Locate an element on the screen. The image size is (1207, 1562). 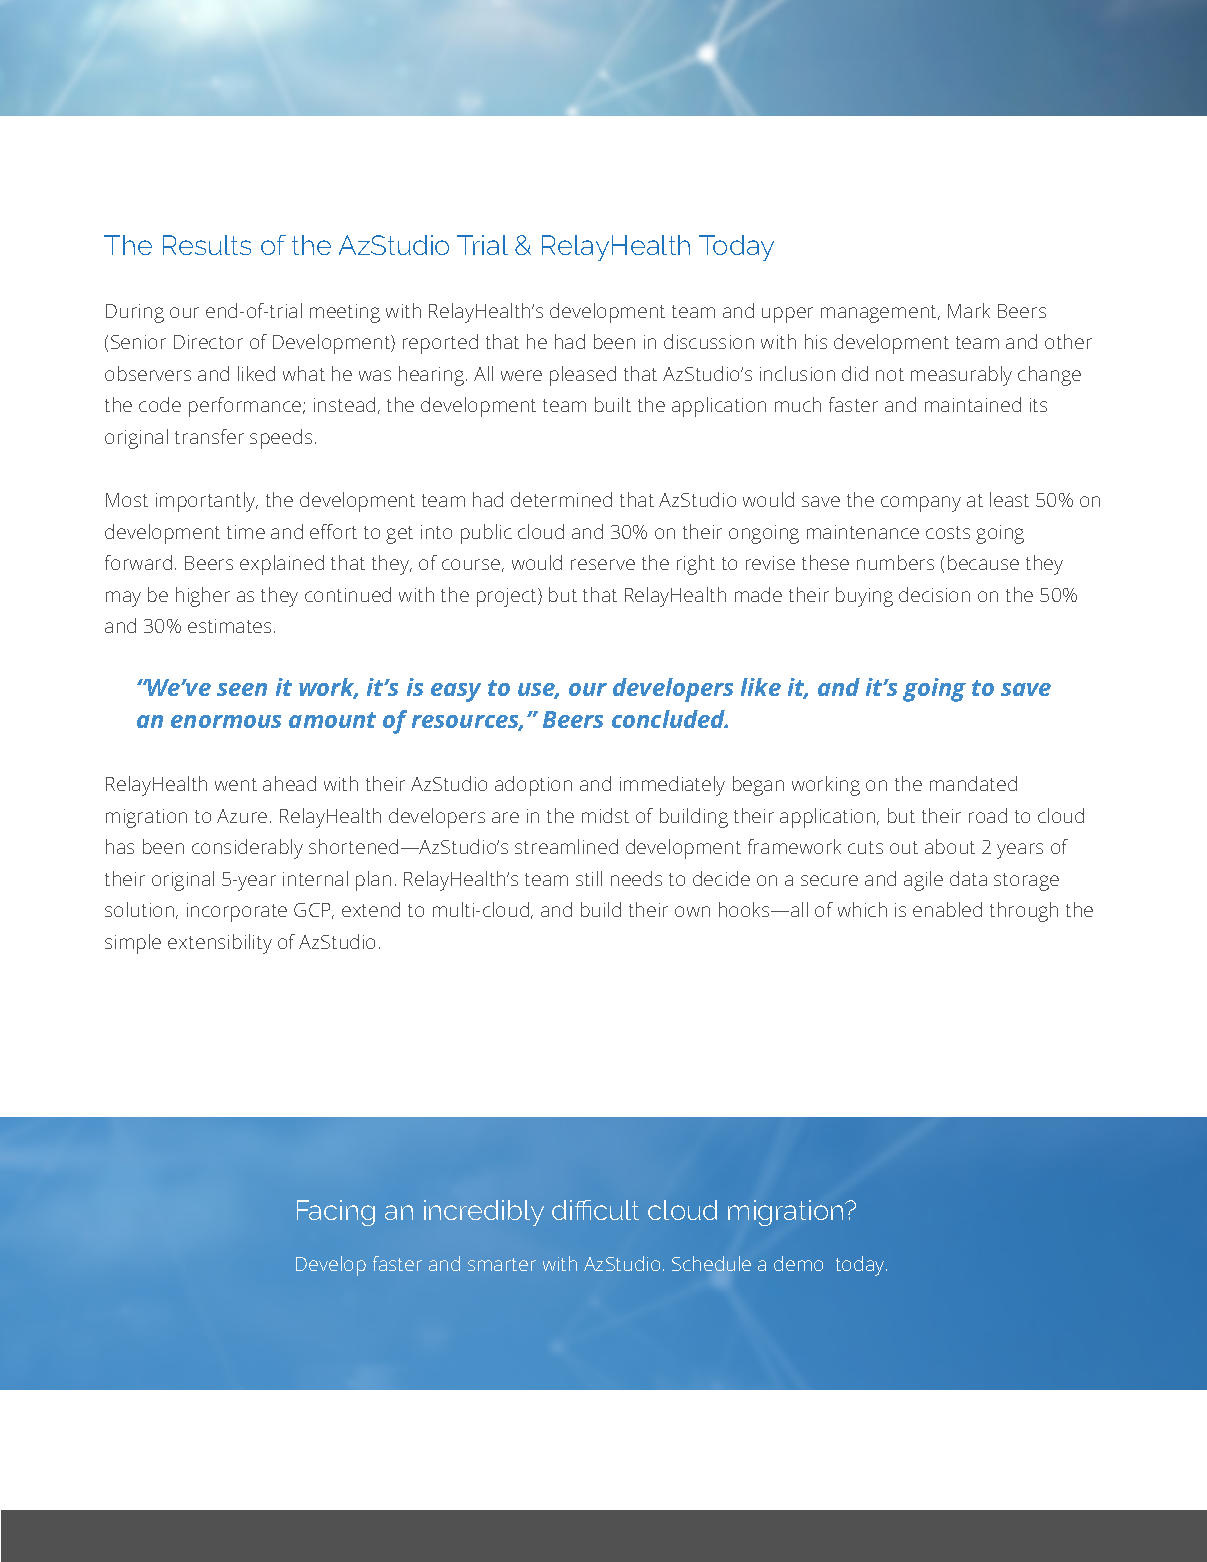
Results is located at coordinates (207, 245).
